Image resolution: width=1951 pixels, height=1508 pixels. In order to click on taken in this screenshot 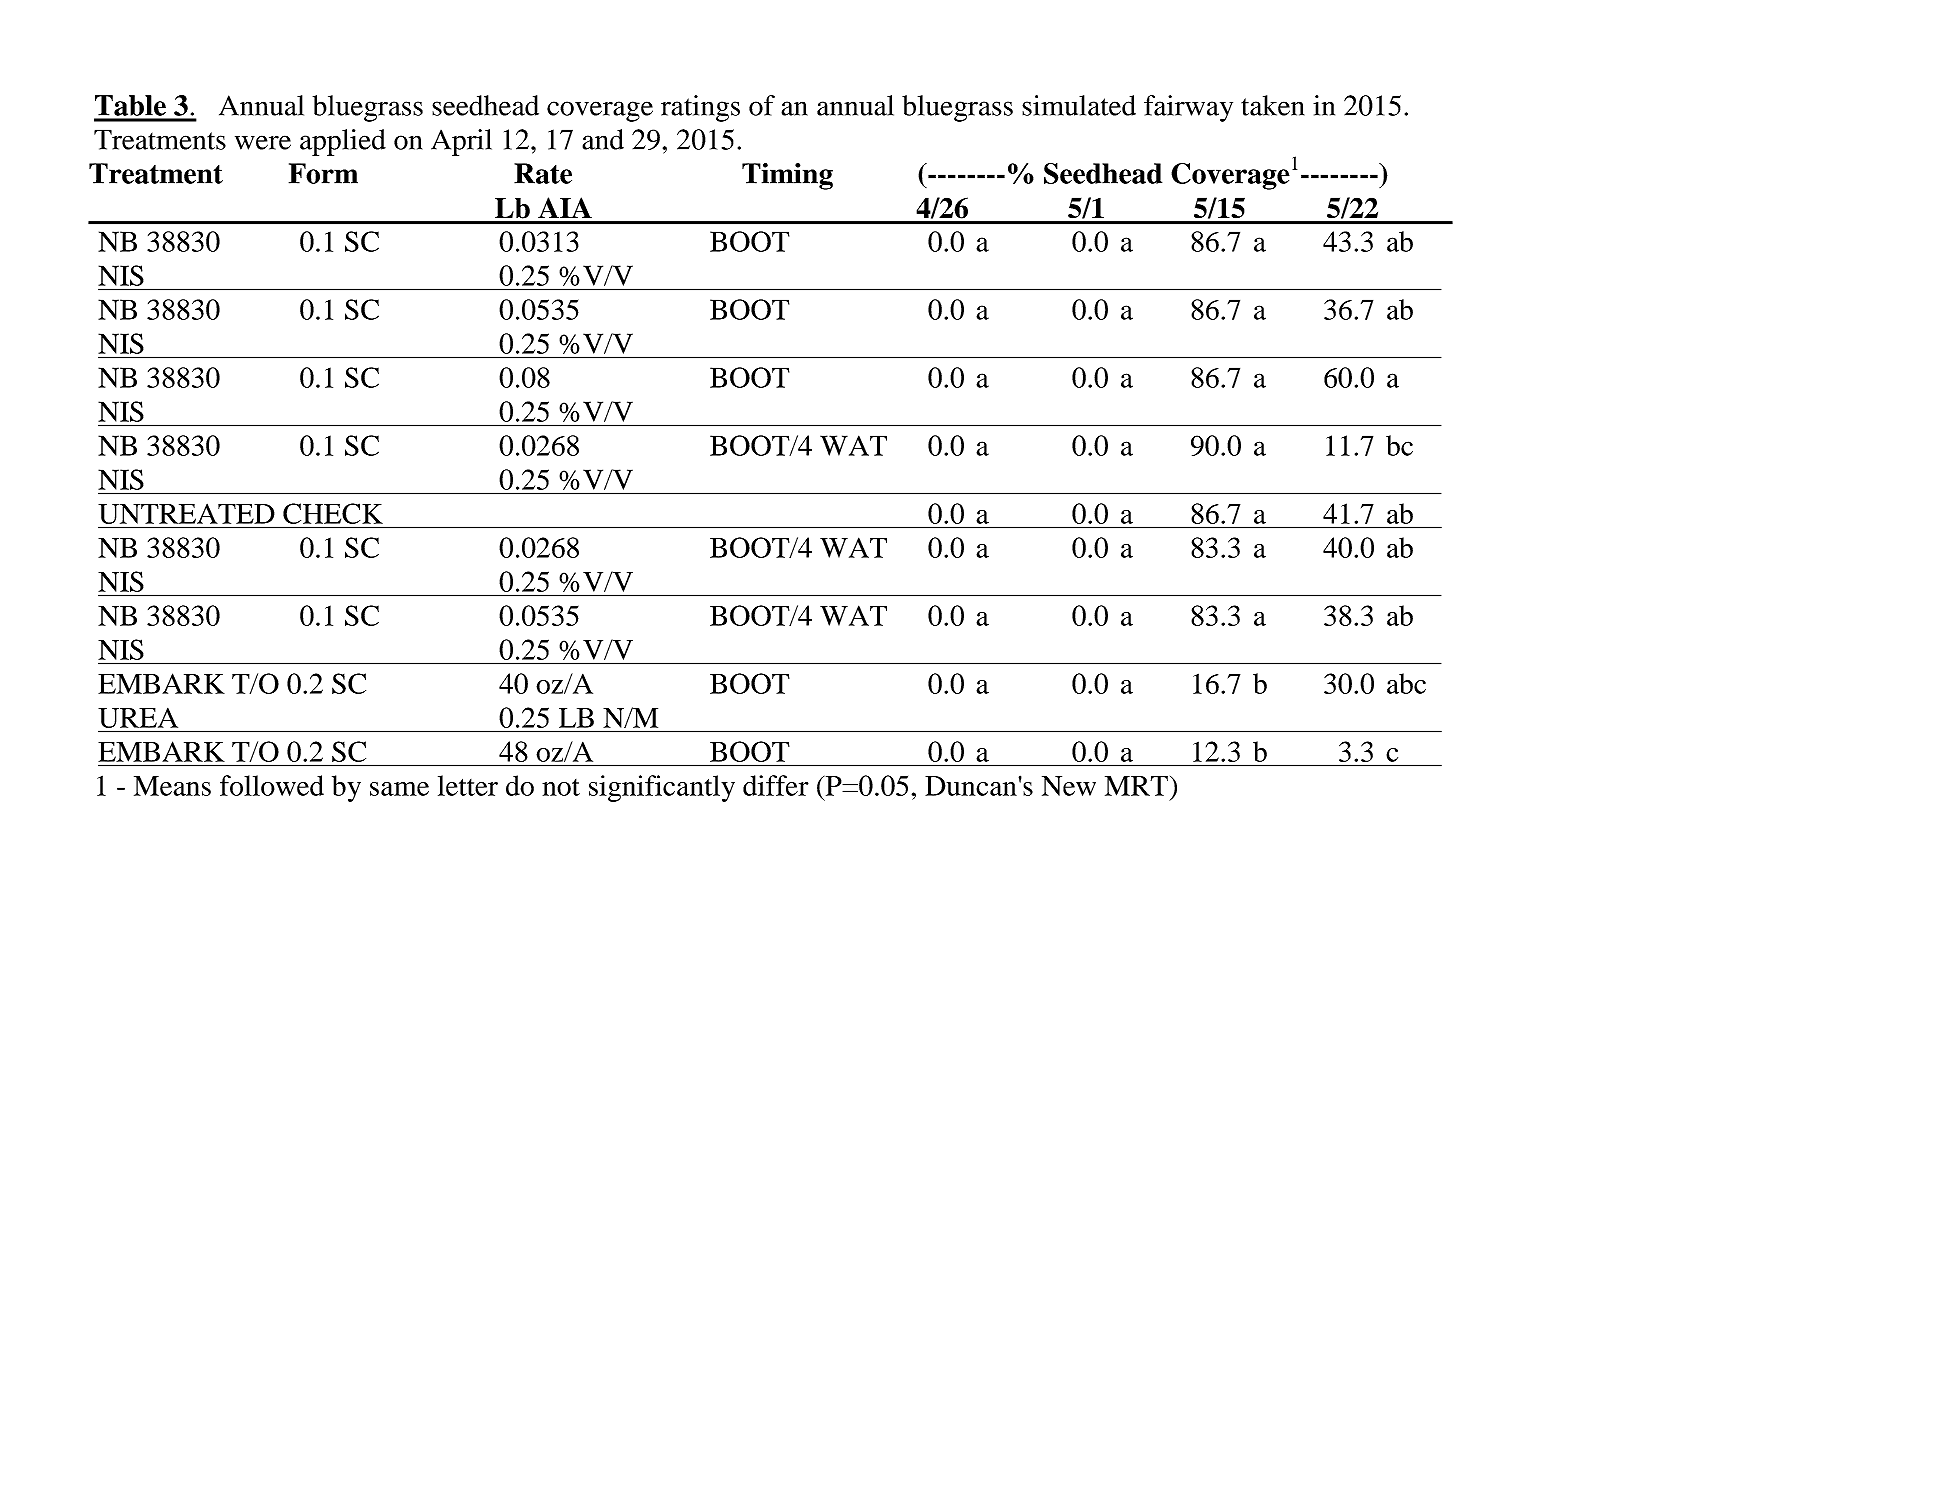, I will do `click(1272, 105)`.
